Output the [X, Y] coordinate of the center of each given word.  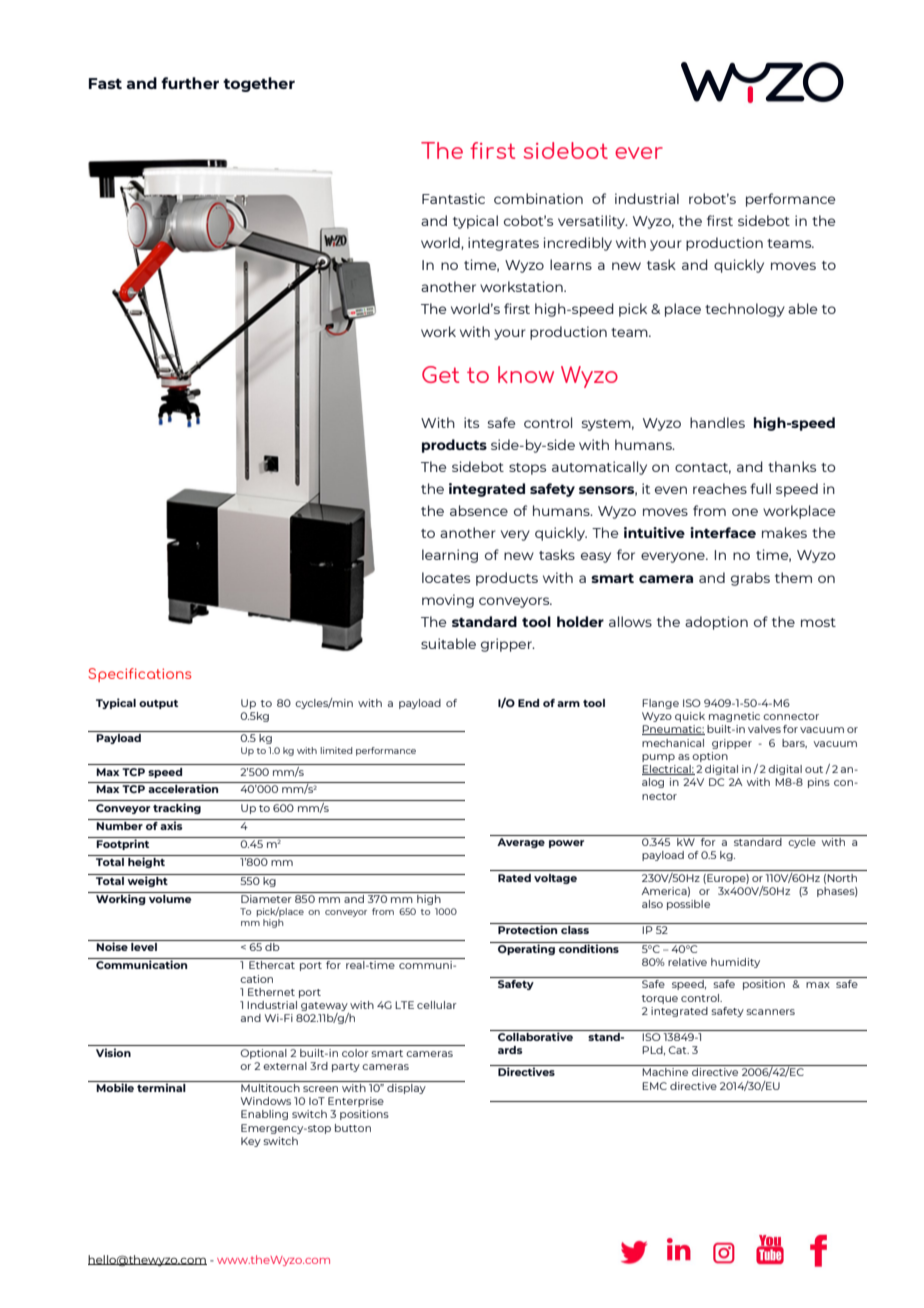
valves [764, 729]
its [471, 422]
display [406, 1087]
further [190, 83]
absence [479, 510]
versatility [593, 222]
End [528, 703]
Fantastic [453, 198]
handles [717, 422]
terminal [161, 1086]
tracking [177, 808]
